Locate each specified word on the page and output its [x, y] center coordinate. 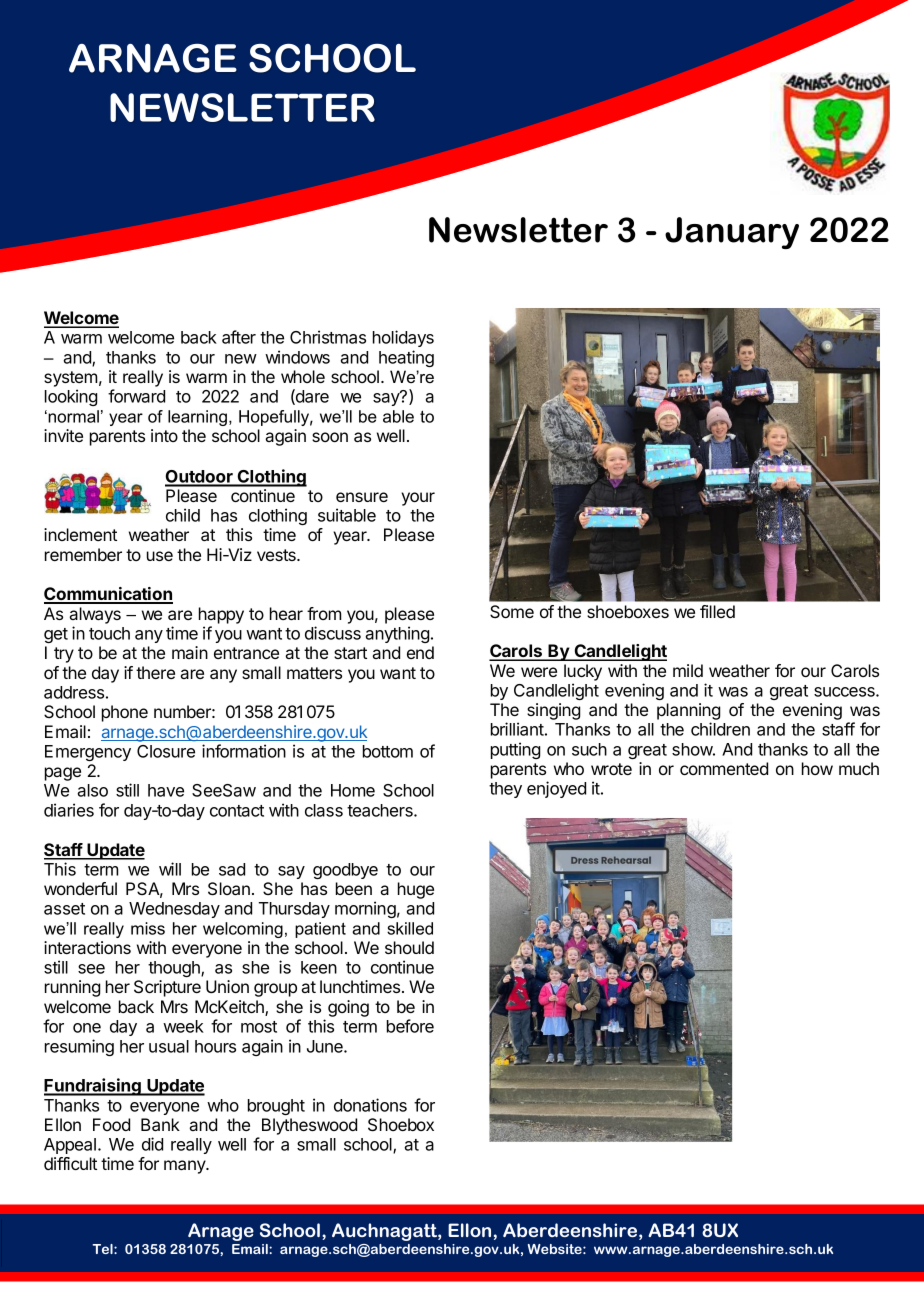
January [732, 233]
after [239, 337]
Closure [166, 751]
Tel [103, 1249]
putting [515, 750]
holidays [403, 338]
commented [724, 768]
